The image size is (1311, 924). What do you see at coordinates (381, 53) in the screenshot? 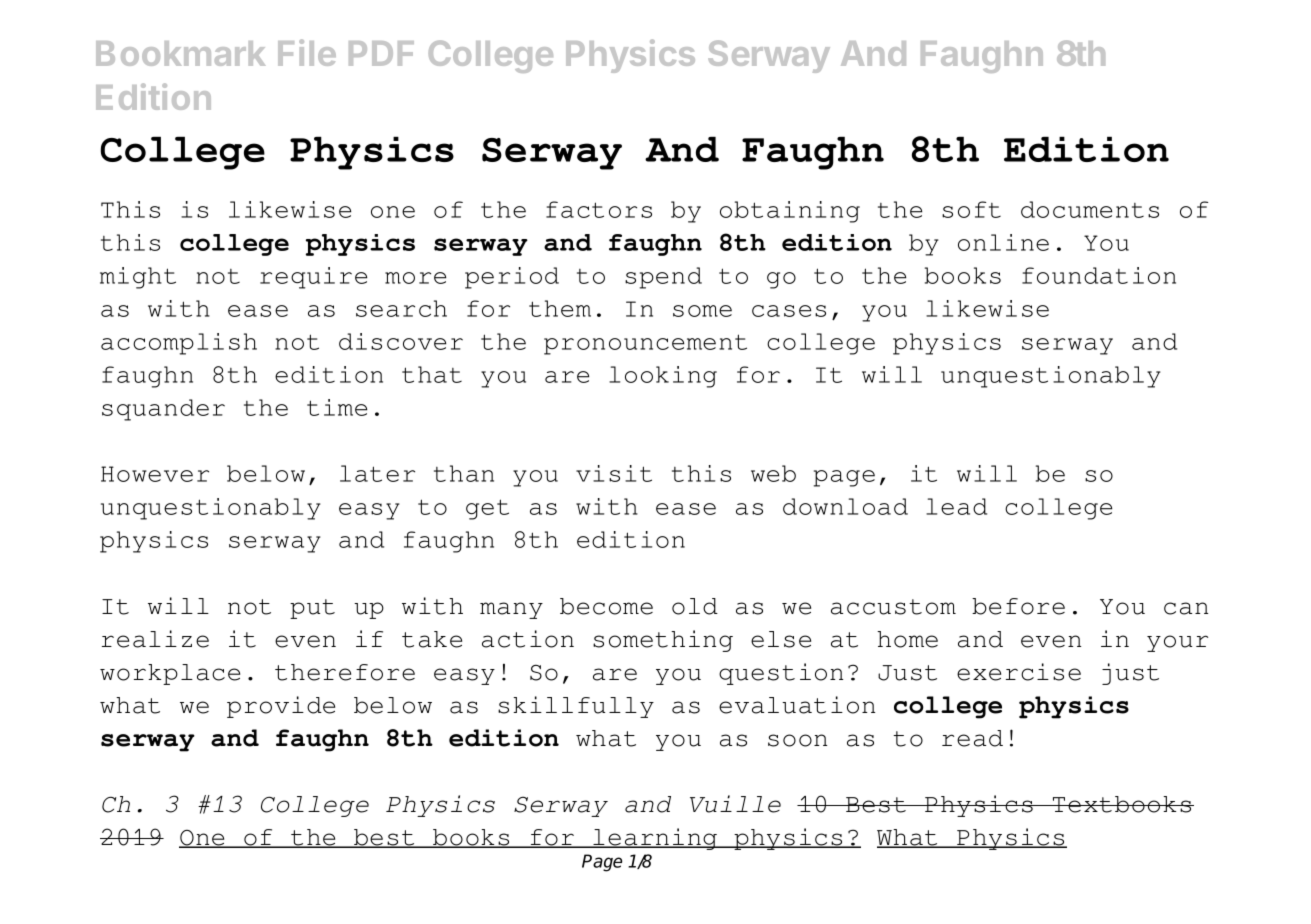
I see `PDF` at bounding box center [381, 53].
